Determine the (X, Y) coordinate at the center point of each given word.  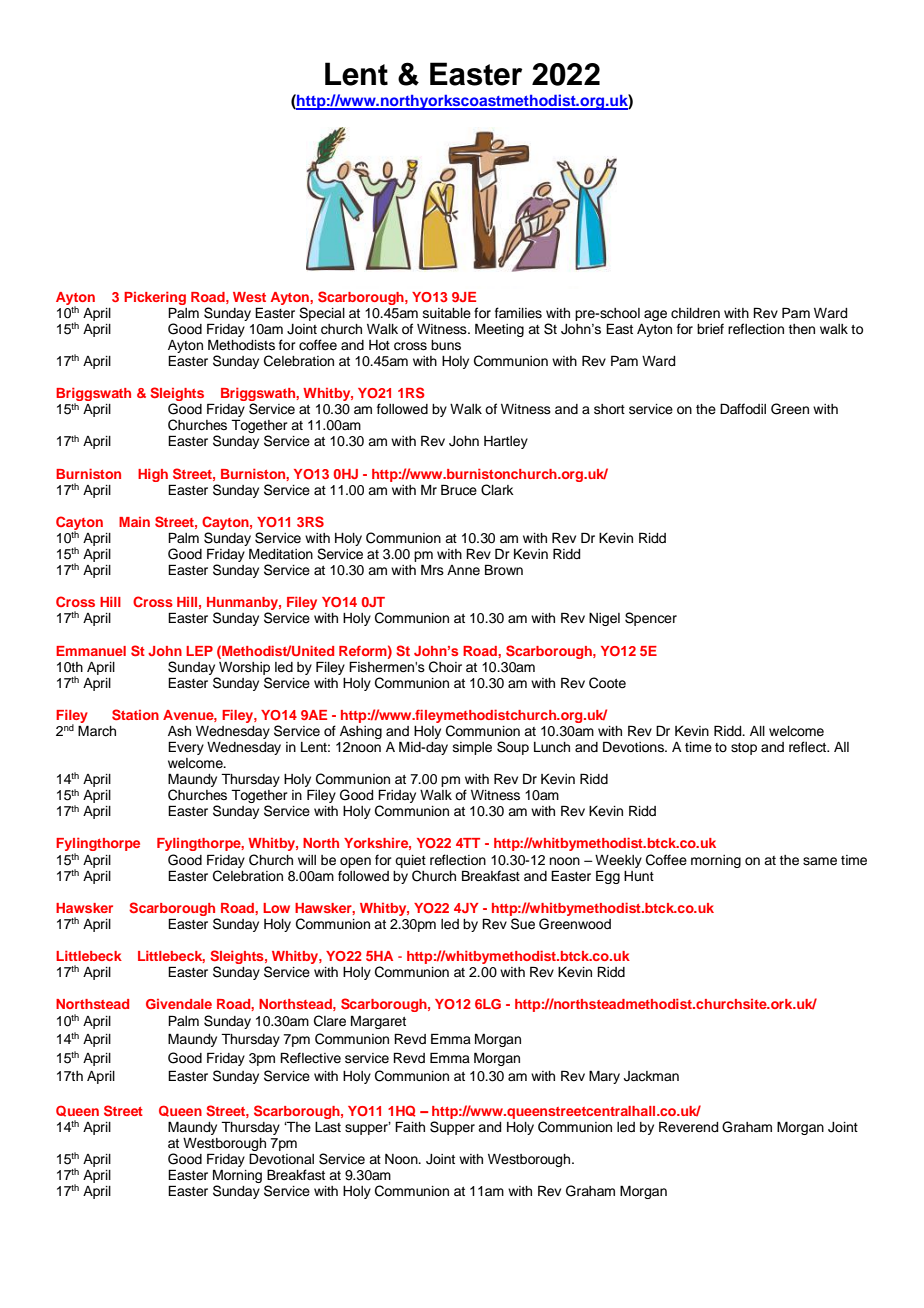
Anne (463, 570)
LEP (199, 651)
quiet (410, 861)
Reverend (688, 1127)
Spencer (651, 619)
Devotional (281, 1159)
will (307, 860)
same (820, 861)
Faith (410, 1126)
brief (710, 329)
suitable (447, 313)
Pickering (155, 298)
